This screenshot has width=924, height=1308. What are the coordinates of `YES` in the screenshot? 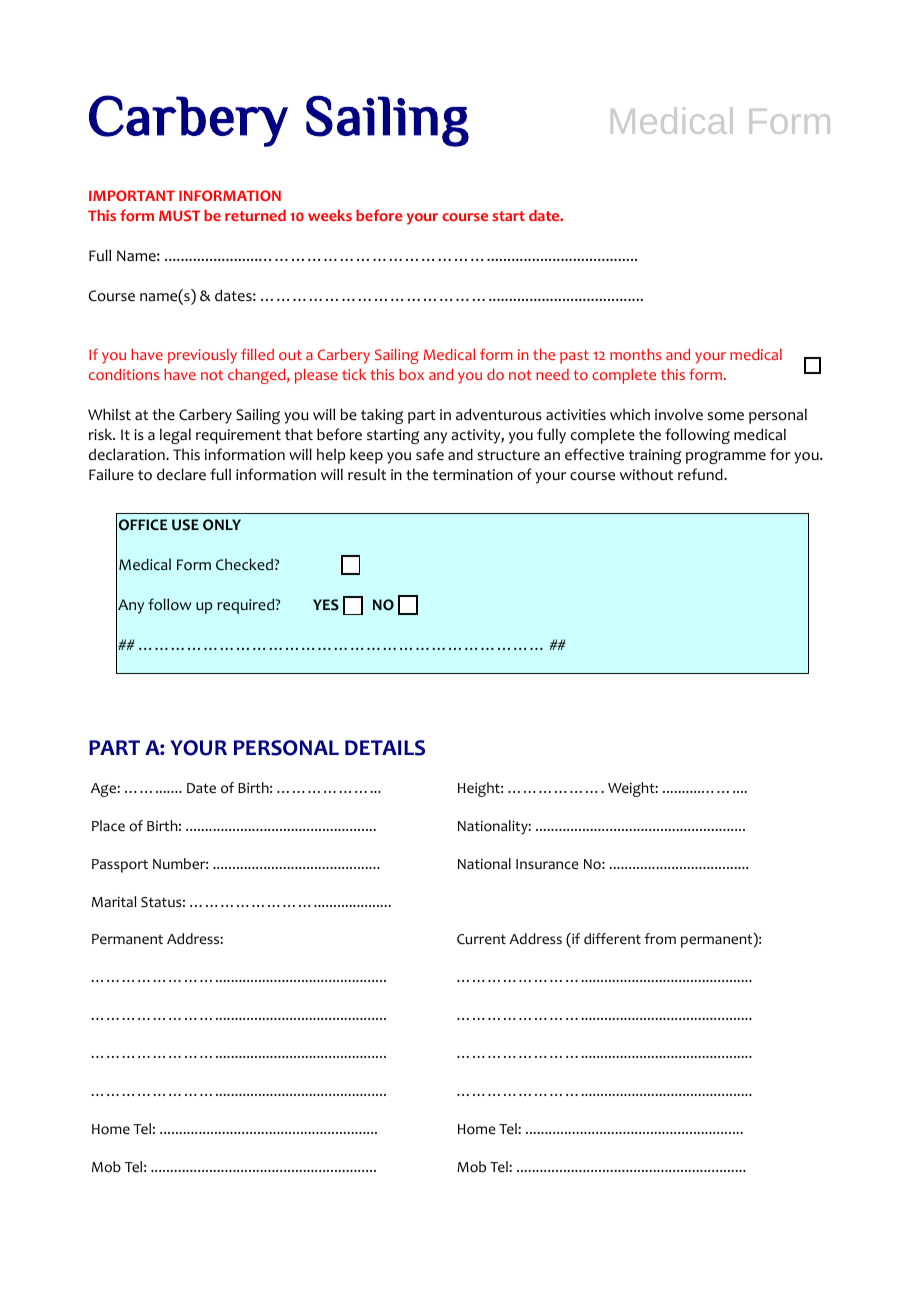 It's located at (326, 605).
